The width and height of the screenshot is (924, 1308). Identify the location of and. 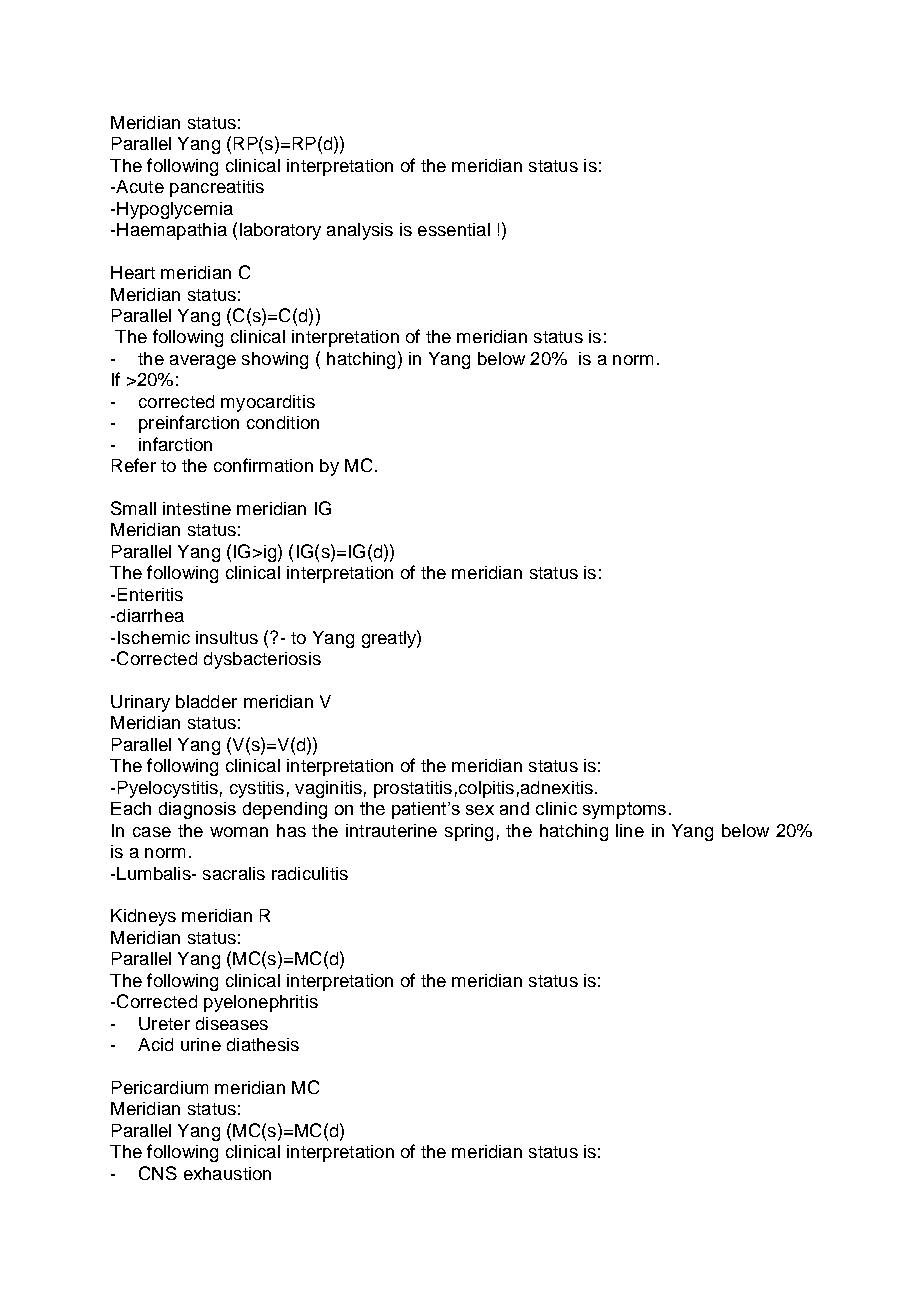
(514, 808).
